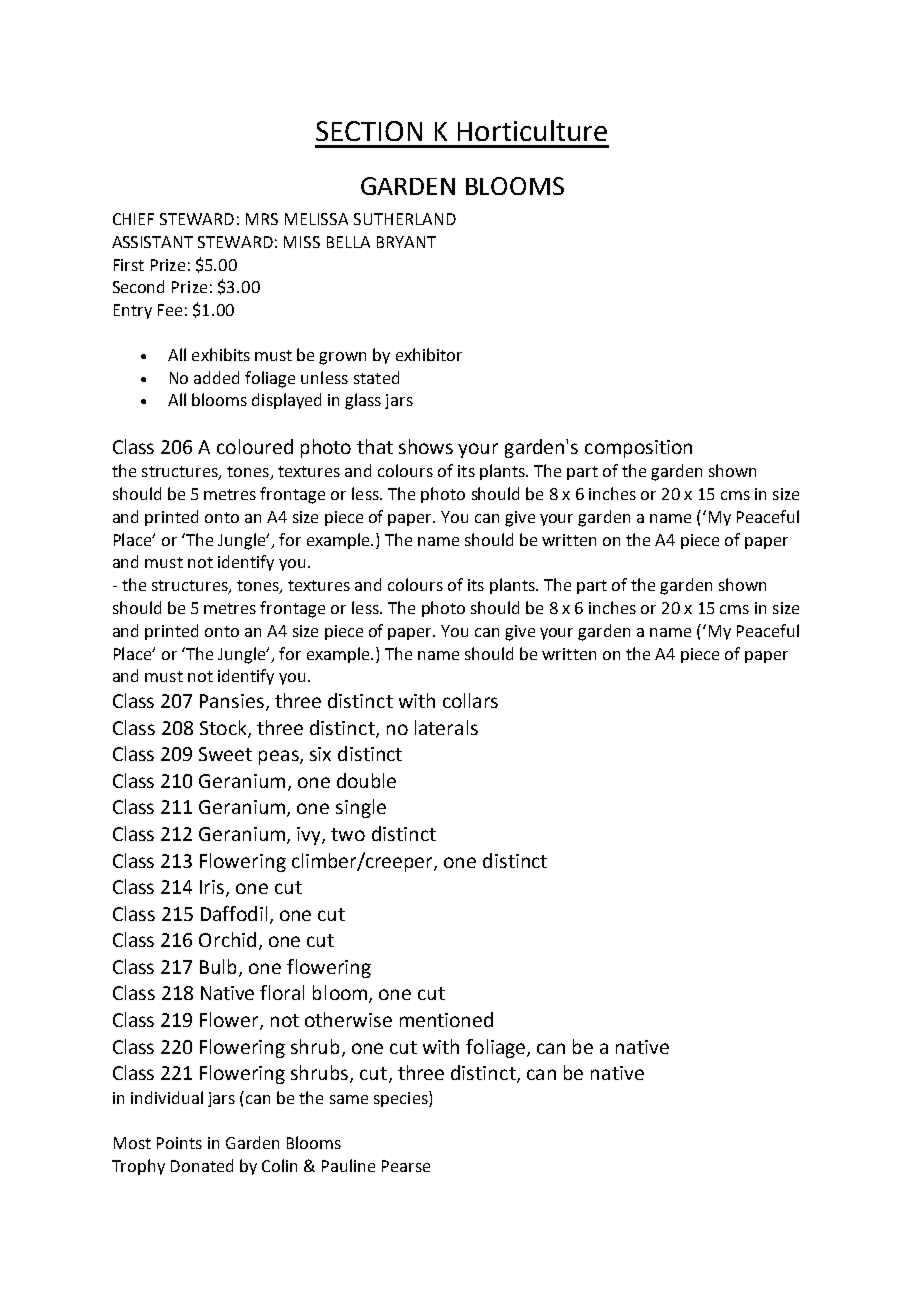 The image size is (924, 1309). What do you see at coordinates (470, 700) in the screenshot?
I see `collars` at bounding box center [470, 700].
